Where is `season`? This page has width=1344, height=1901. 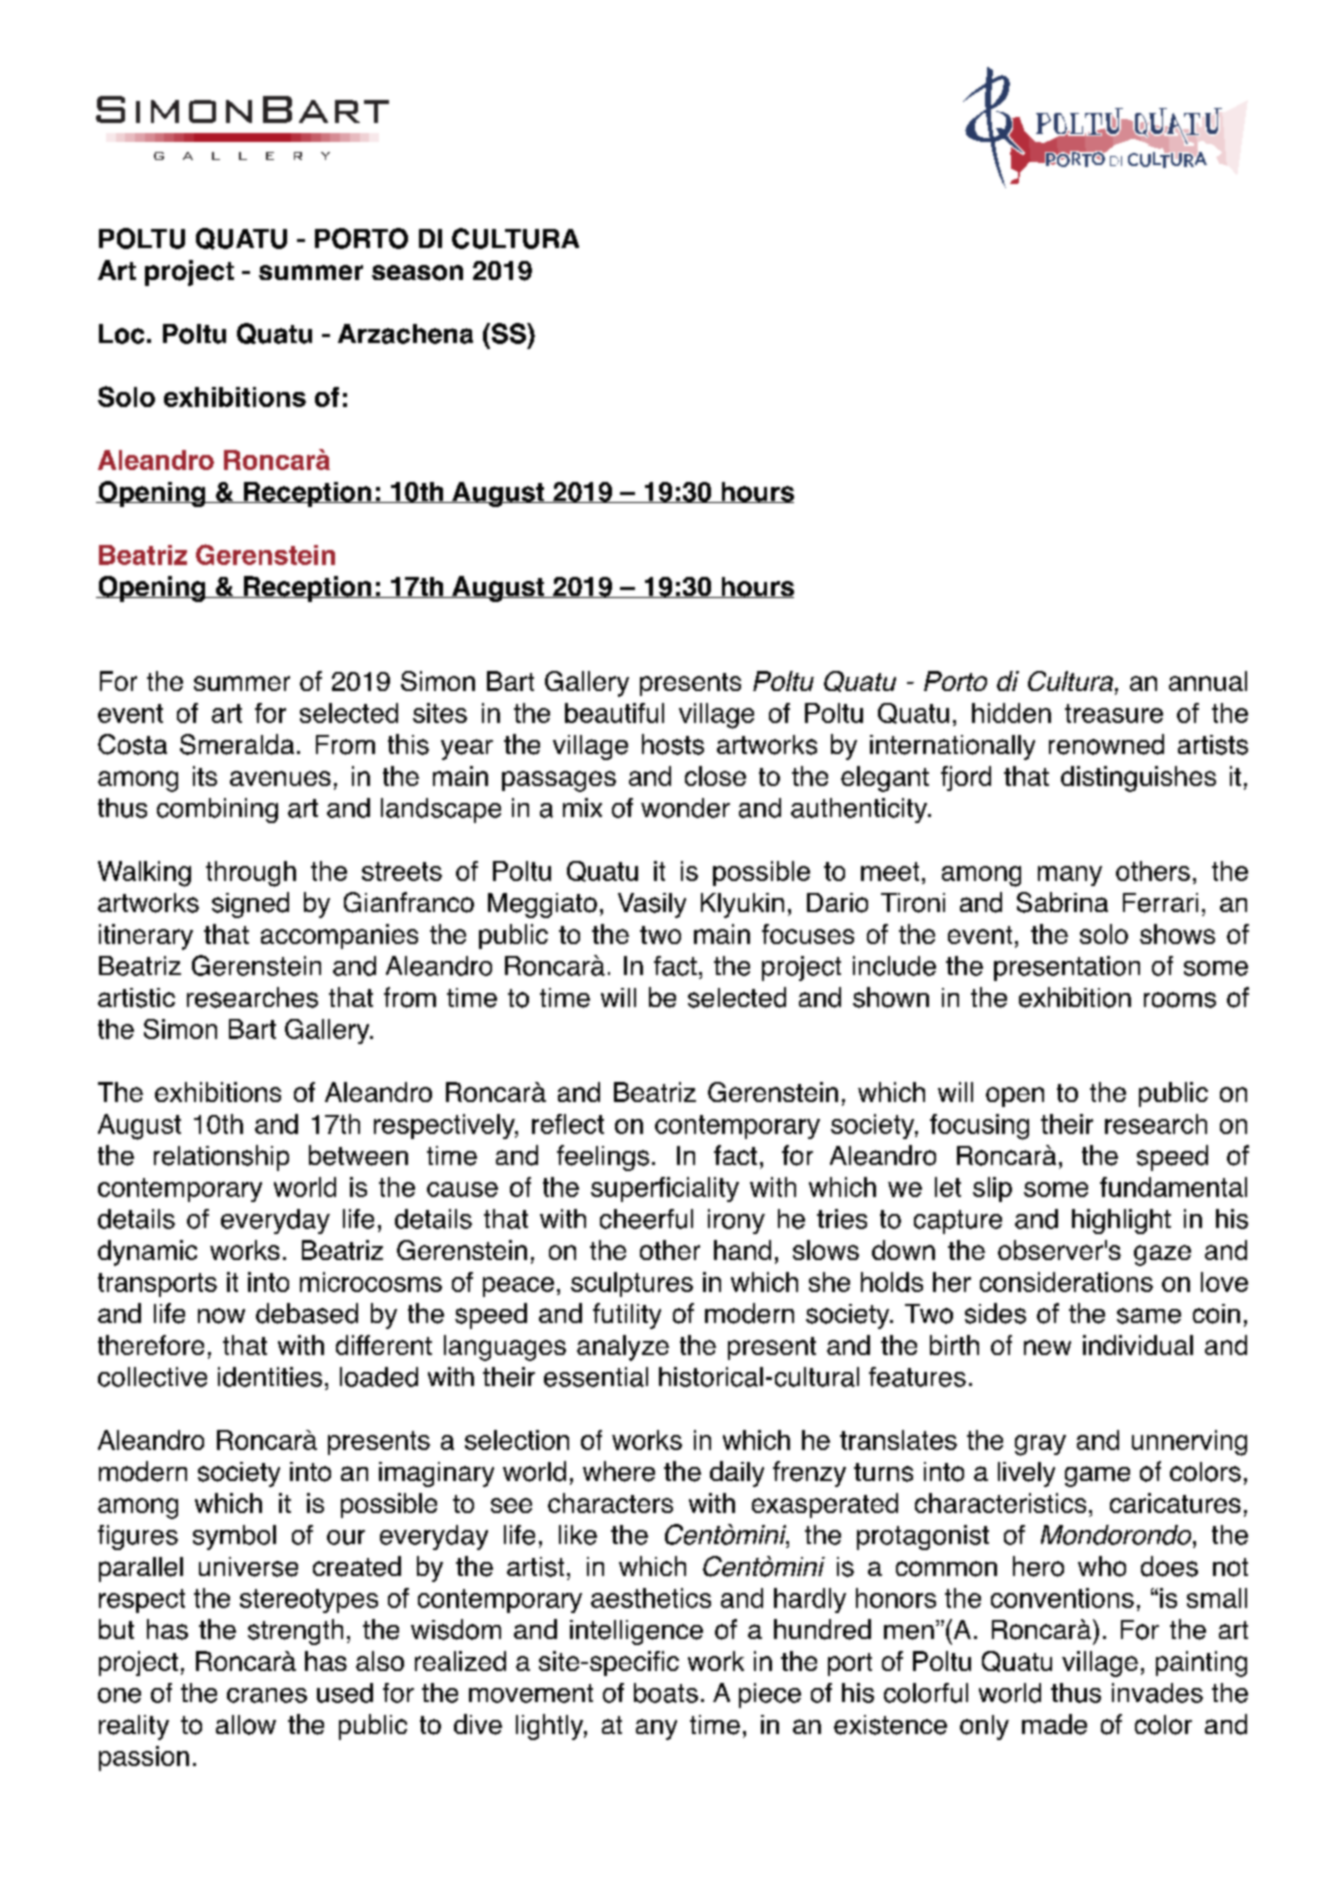 season is located at coordinates (417, 273).
